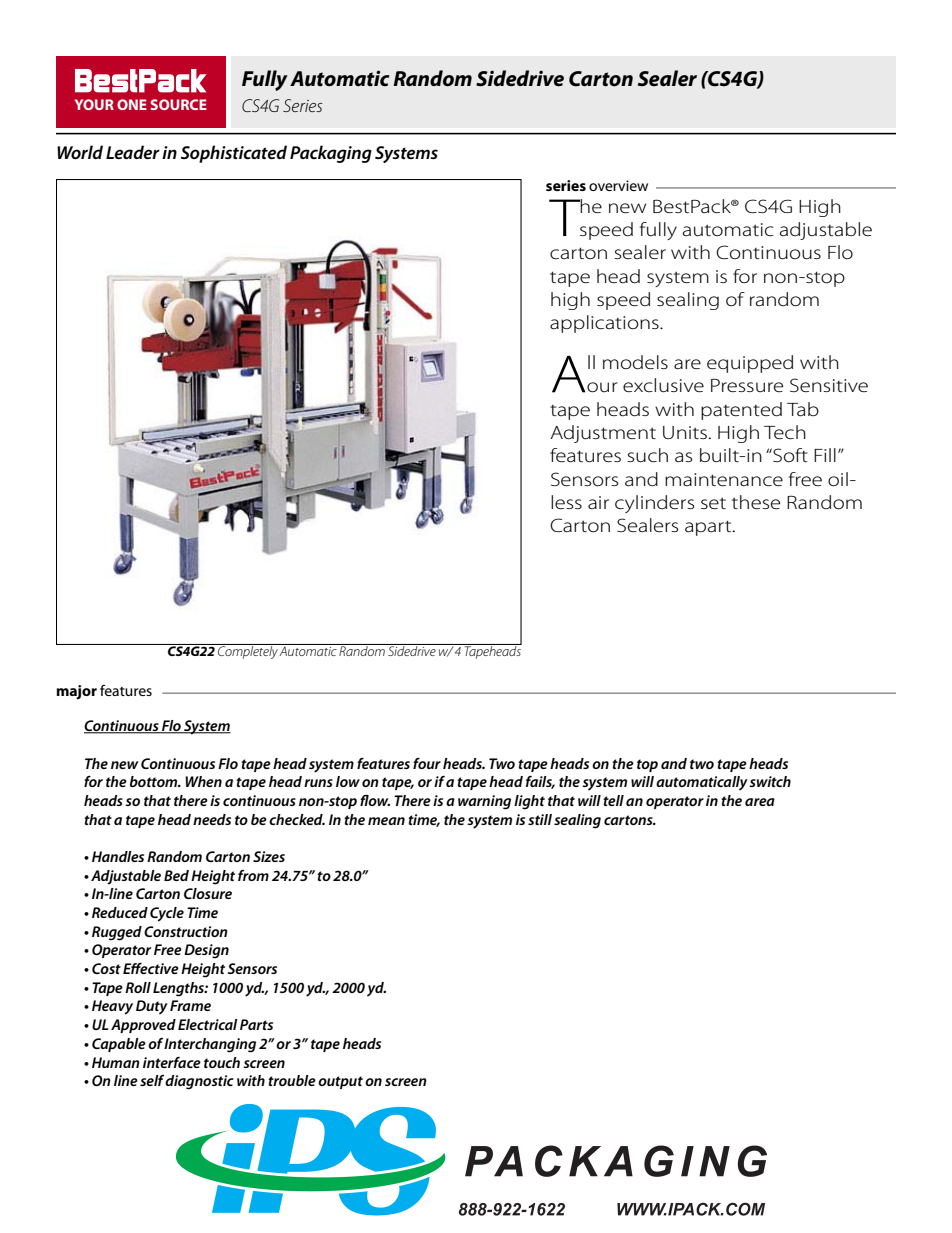 Image resolution: width=952 pixels, height=1233 pixels. Describe the element at coordinates (484, 802) in the image. I see `warning` at that location.
